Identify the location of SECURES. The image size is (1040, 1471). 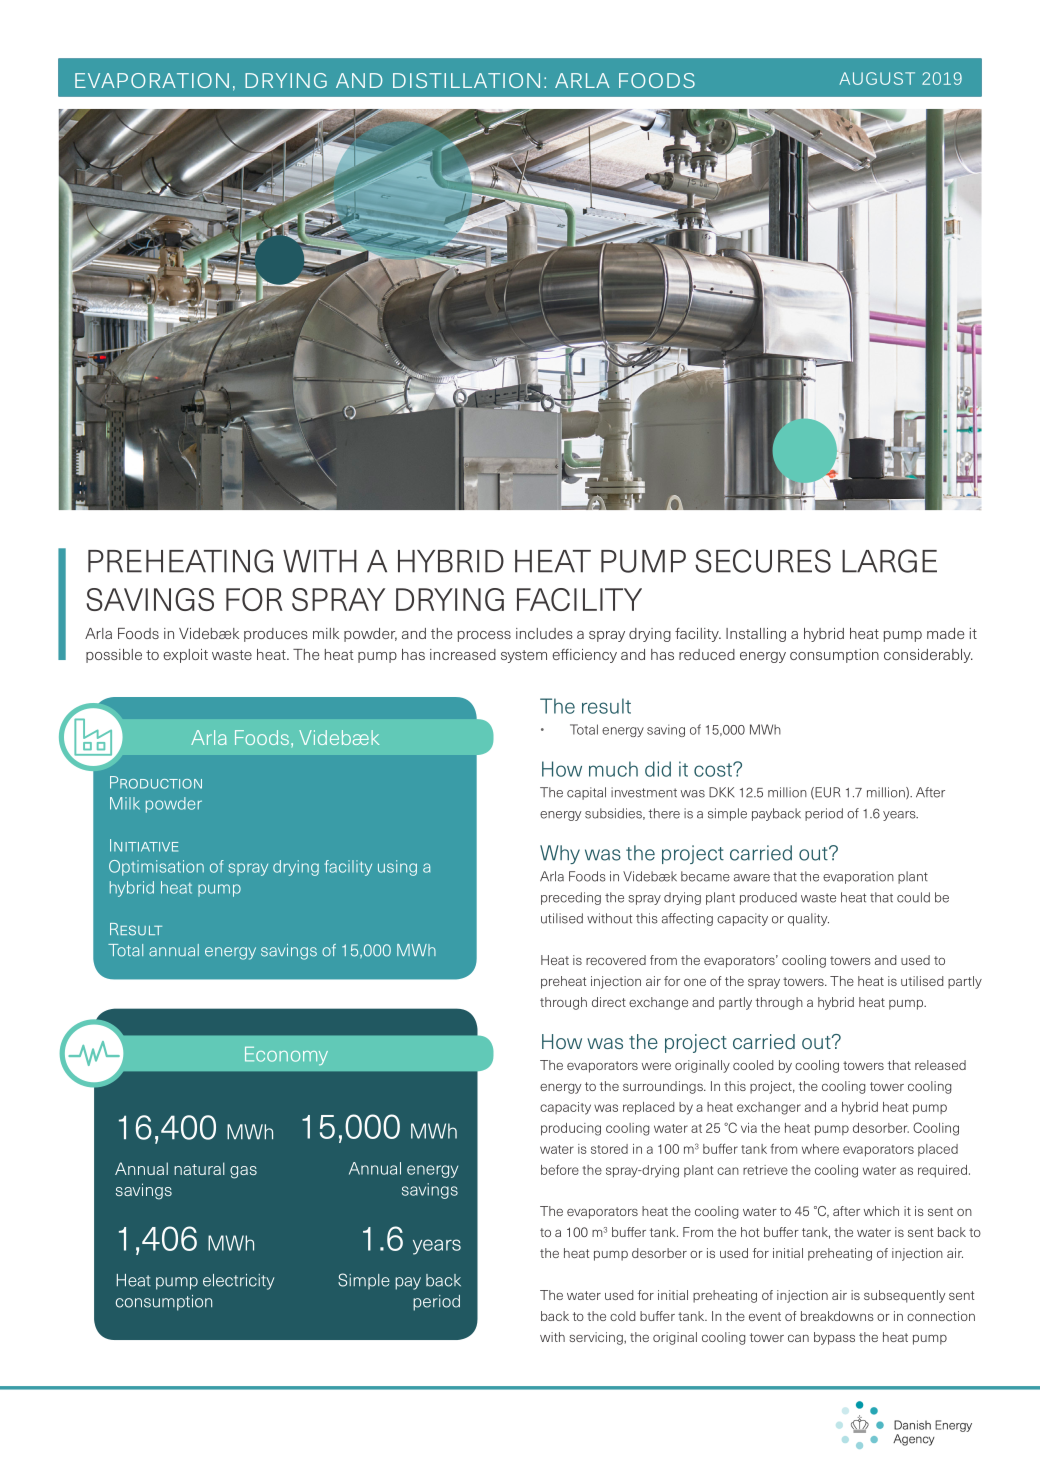
(763, 561).
